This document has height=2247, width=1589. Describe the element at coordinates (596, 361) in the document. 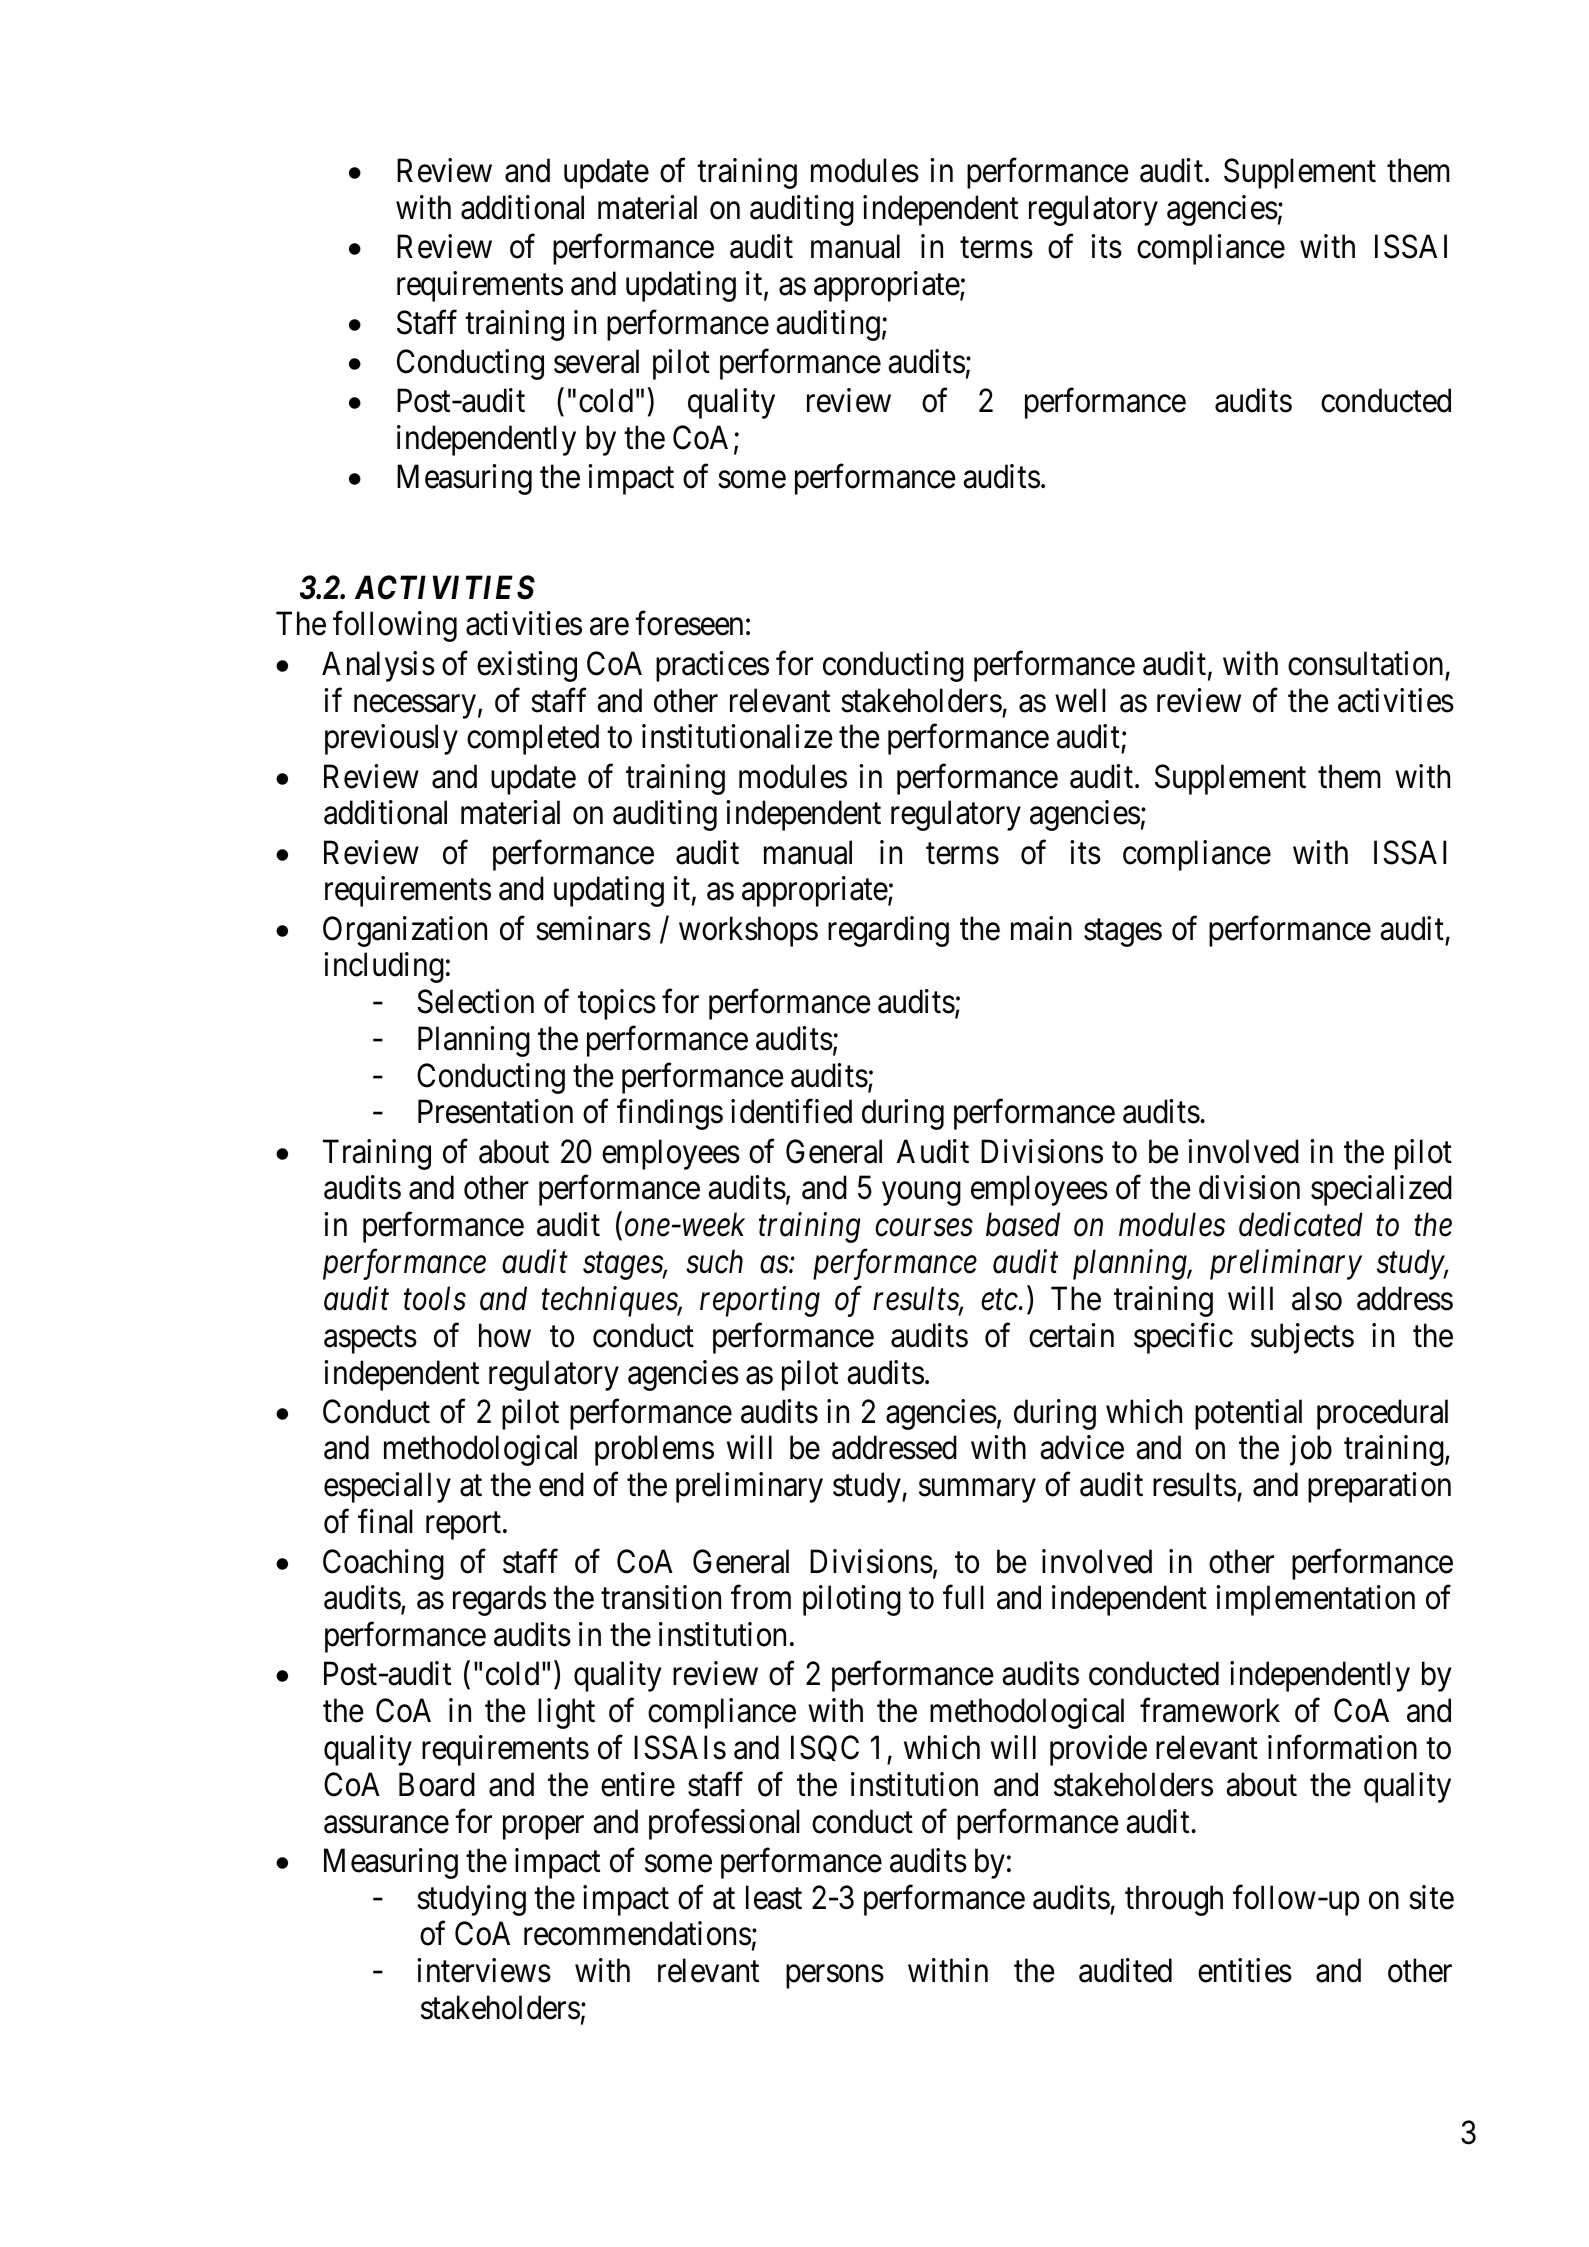

I see `several` at that location.
